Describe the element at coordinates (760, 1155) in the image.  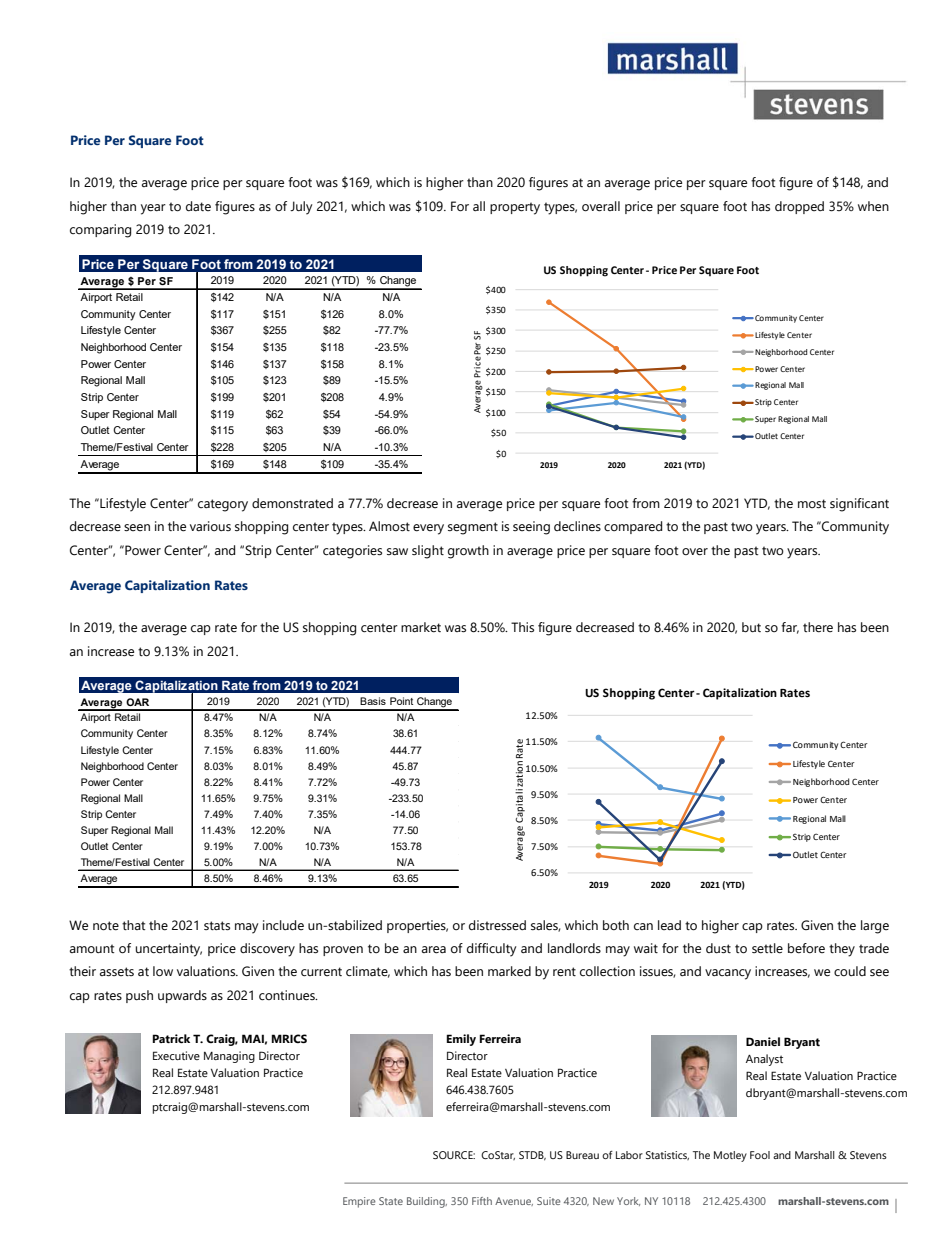
I see `Fool` at that location.
